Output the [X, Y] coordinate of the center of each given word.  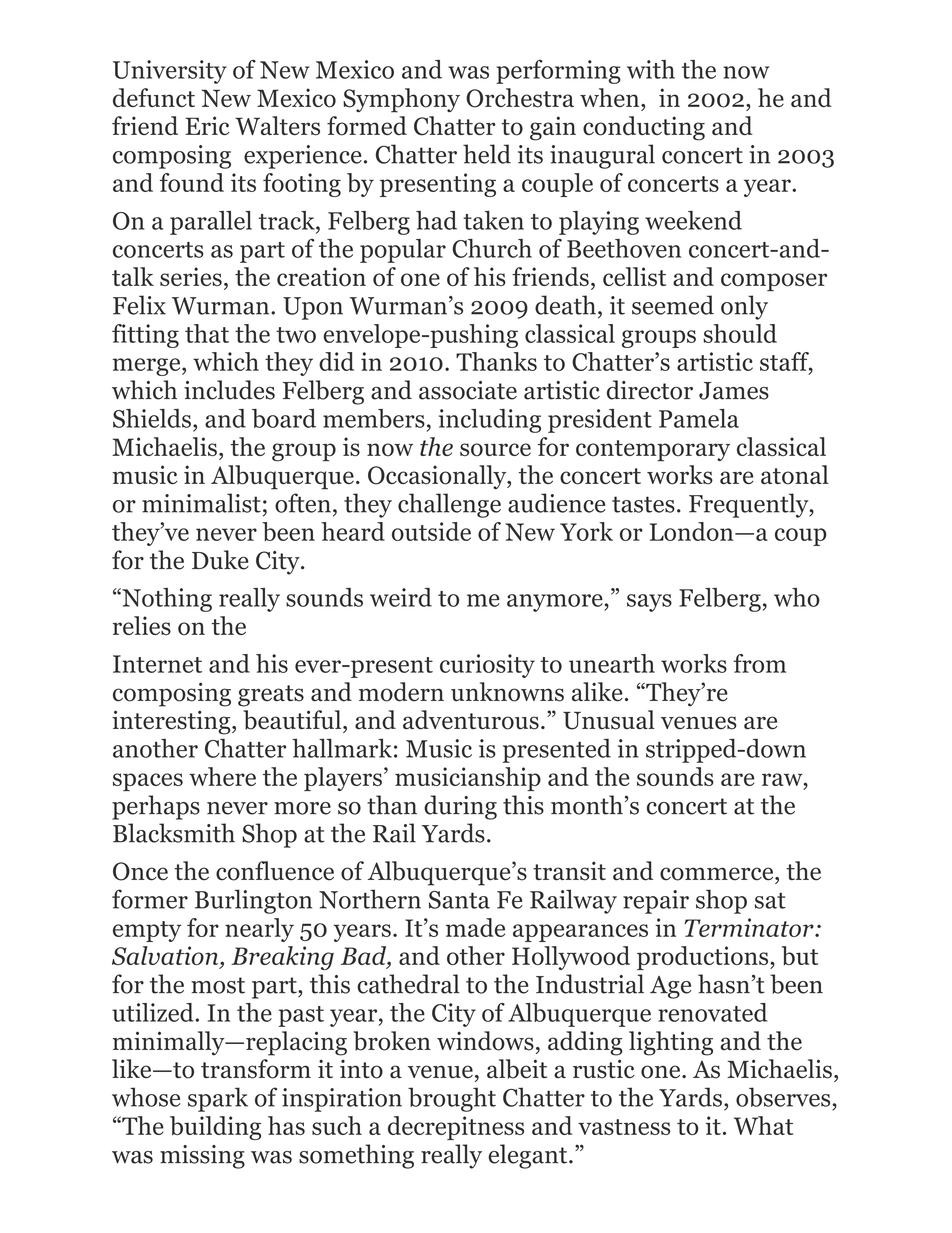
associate [468, 390]
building [215, 1128]
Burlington [253, 901]
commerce [718, 874]
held [487, 154]
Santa [459, 900]
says [649, 603]
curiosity [487, 666]
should [740, 333]
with [651, 69]
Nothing [166, 600]
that [207, 333]
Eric [207, 125]
